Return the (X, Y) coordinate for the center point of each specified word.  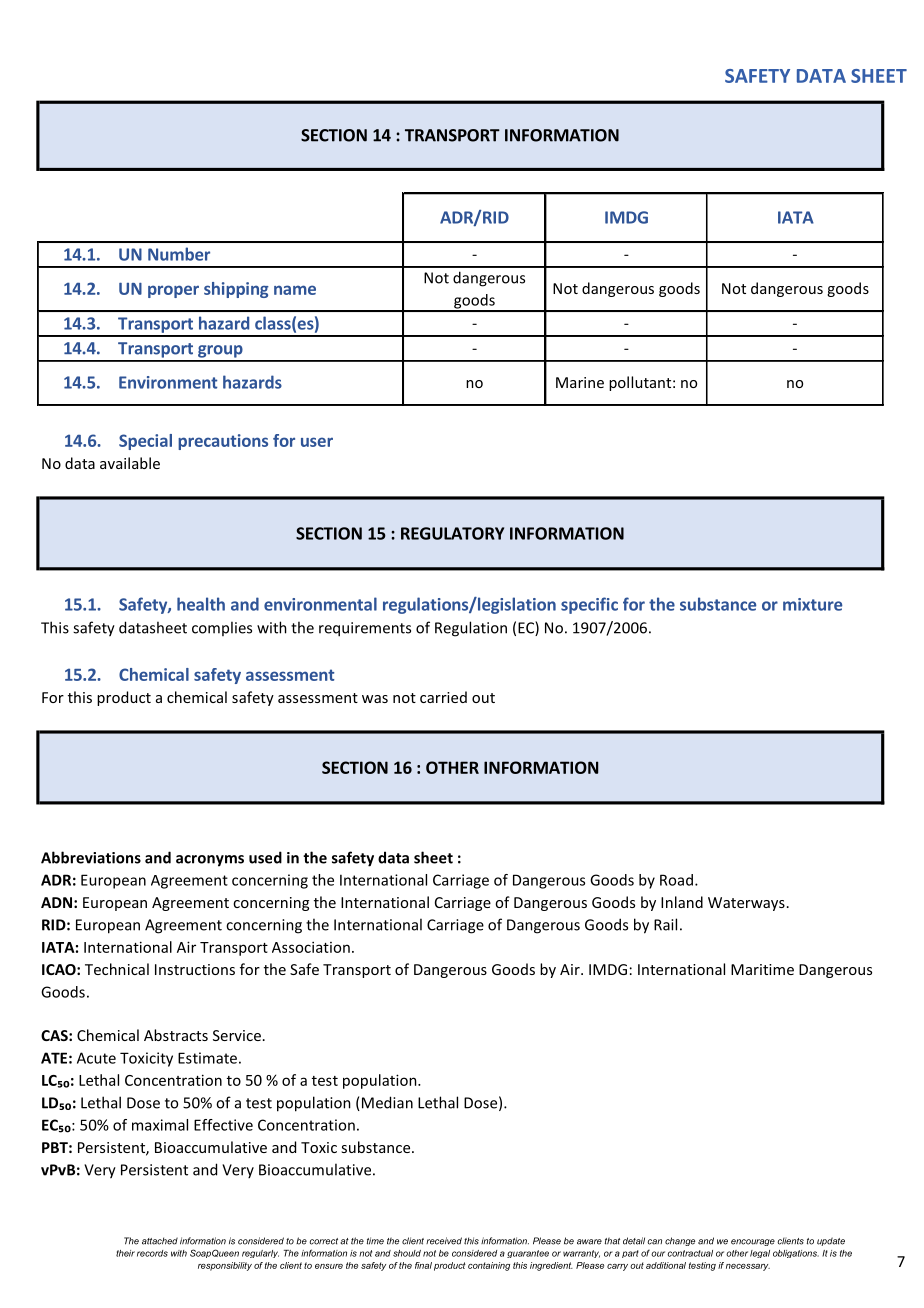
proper (173, 291)
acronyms (210, 861)
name (295, 290)
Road (676, 880)
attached (160, 1241)
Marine (580, 382)
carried (443, 697)
